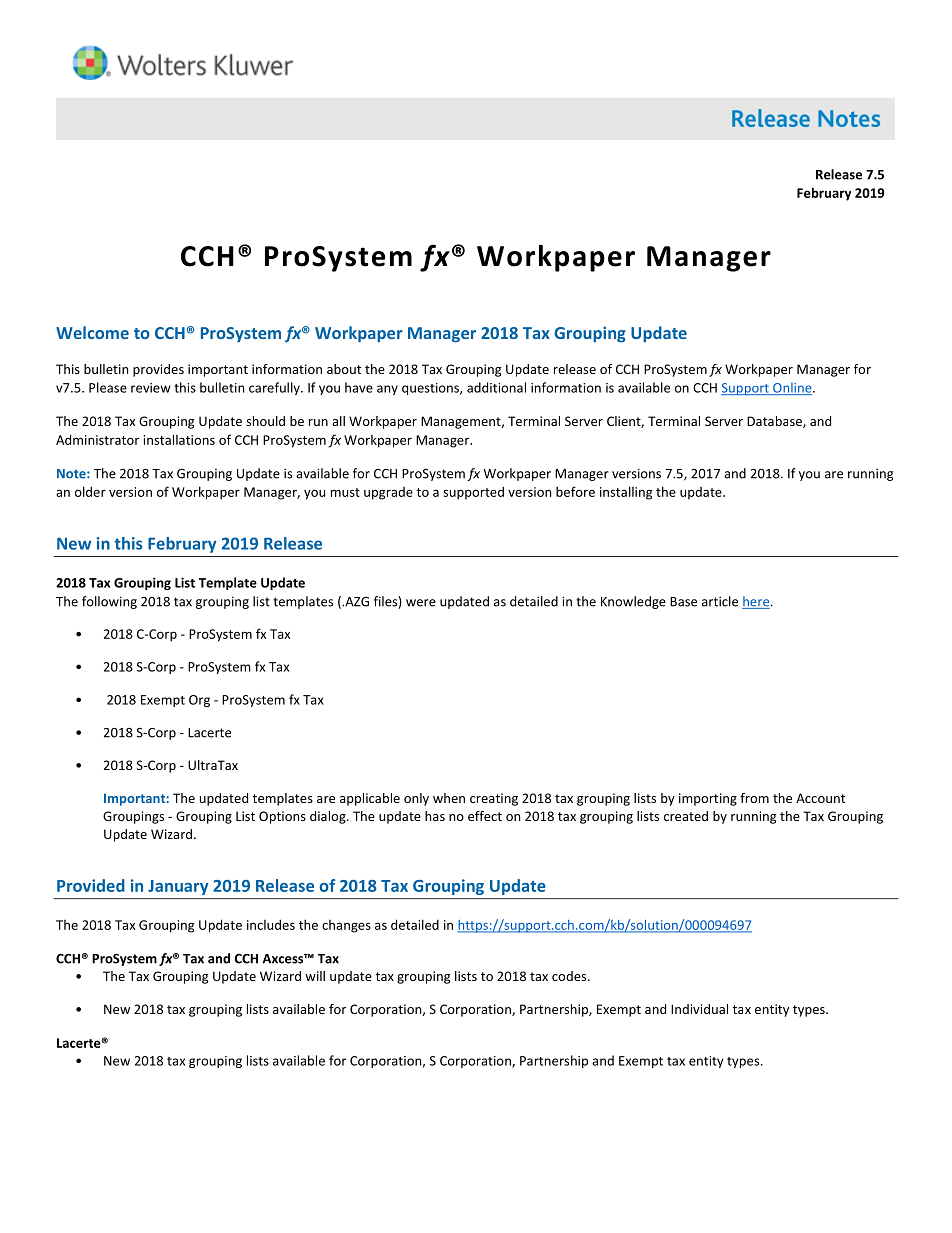 The image size is (952, 1233). I want to click on codes, so click(570, 976).
